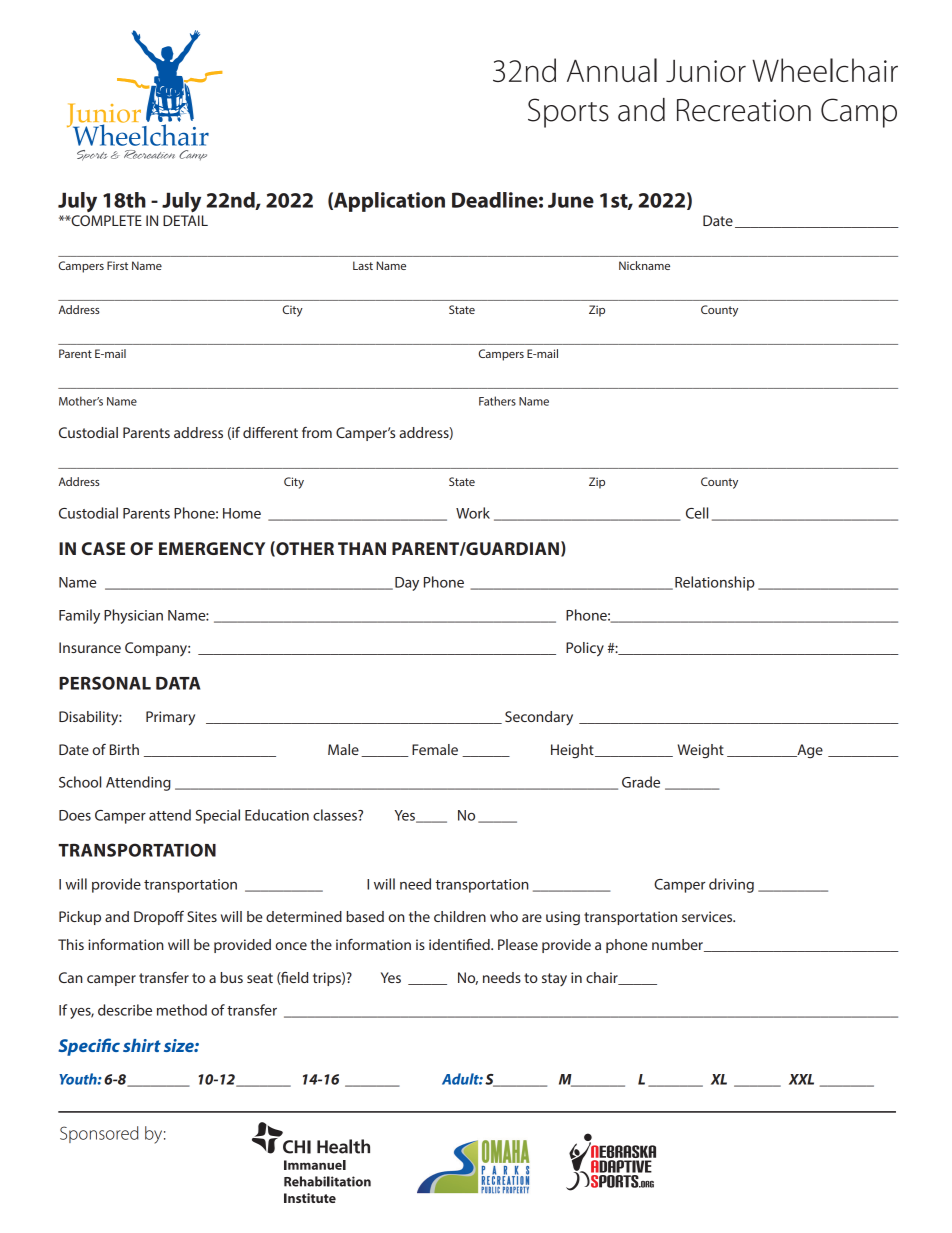  I want to click on Policy, so click(585, 649).
